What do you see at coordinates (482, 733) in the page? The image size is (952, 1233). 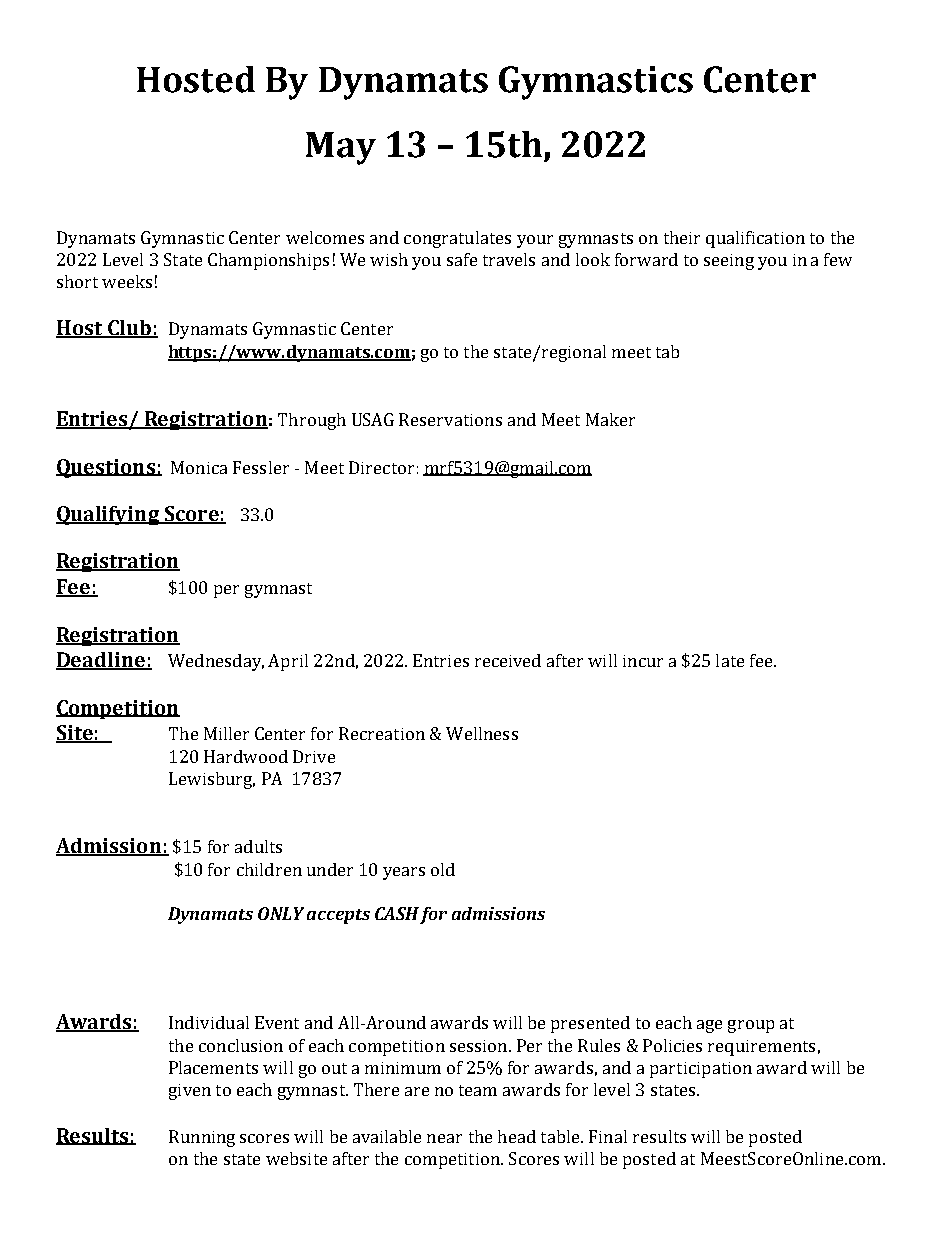 I see `Wellness` at bounding box center [482, 733].
